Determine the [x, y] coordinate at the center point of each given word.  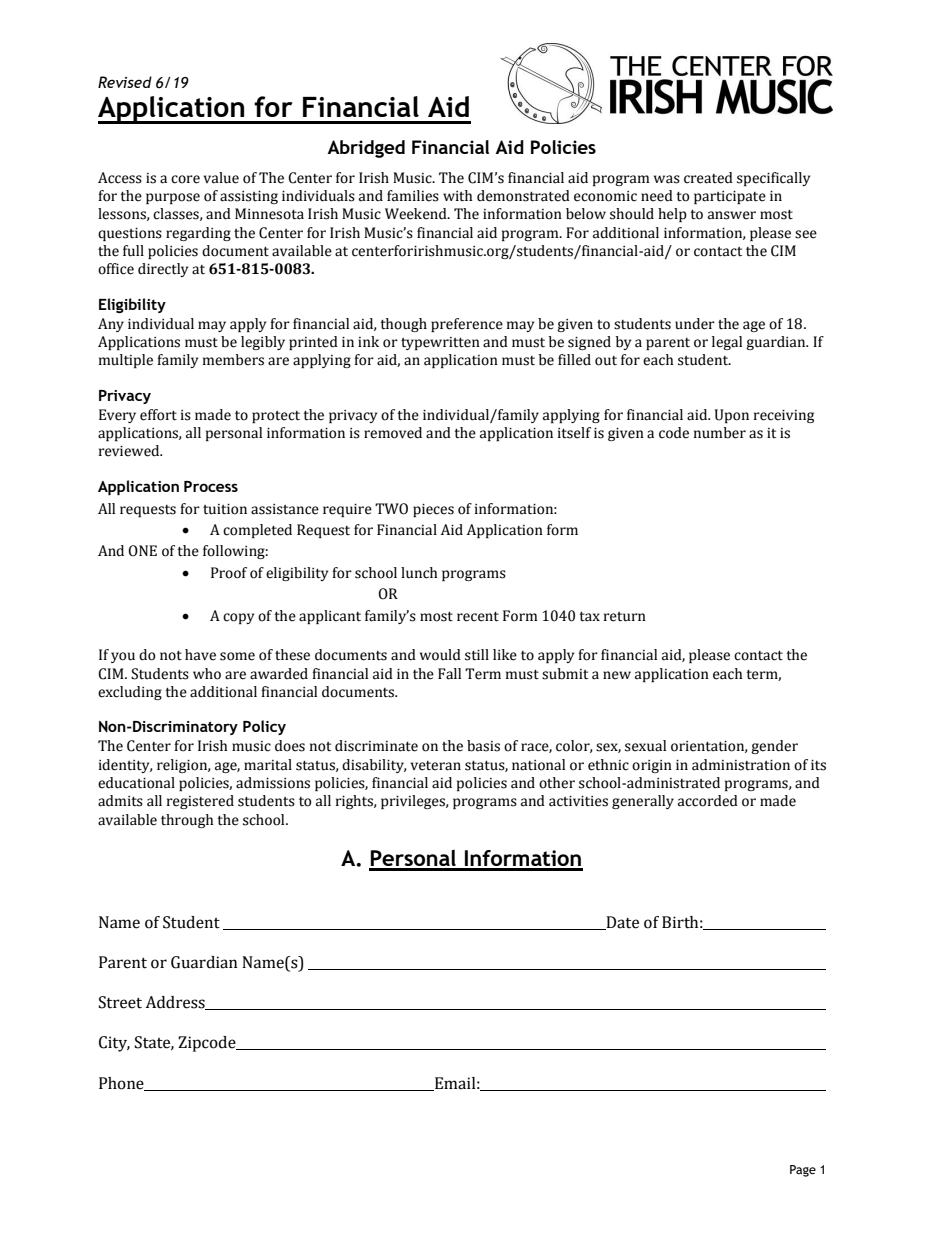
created [708, 178]
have [200, 655]
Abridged [366, 149]
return [625, 617]
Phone [122, 1084]
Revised [125, 82]
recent [478, 617]
